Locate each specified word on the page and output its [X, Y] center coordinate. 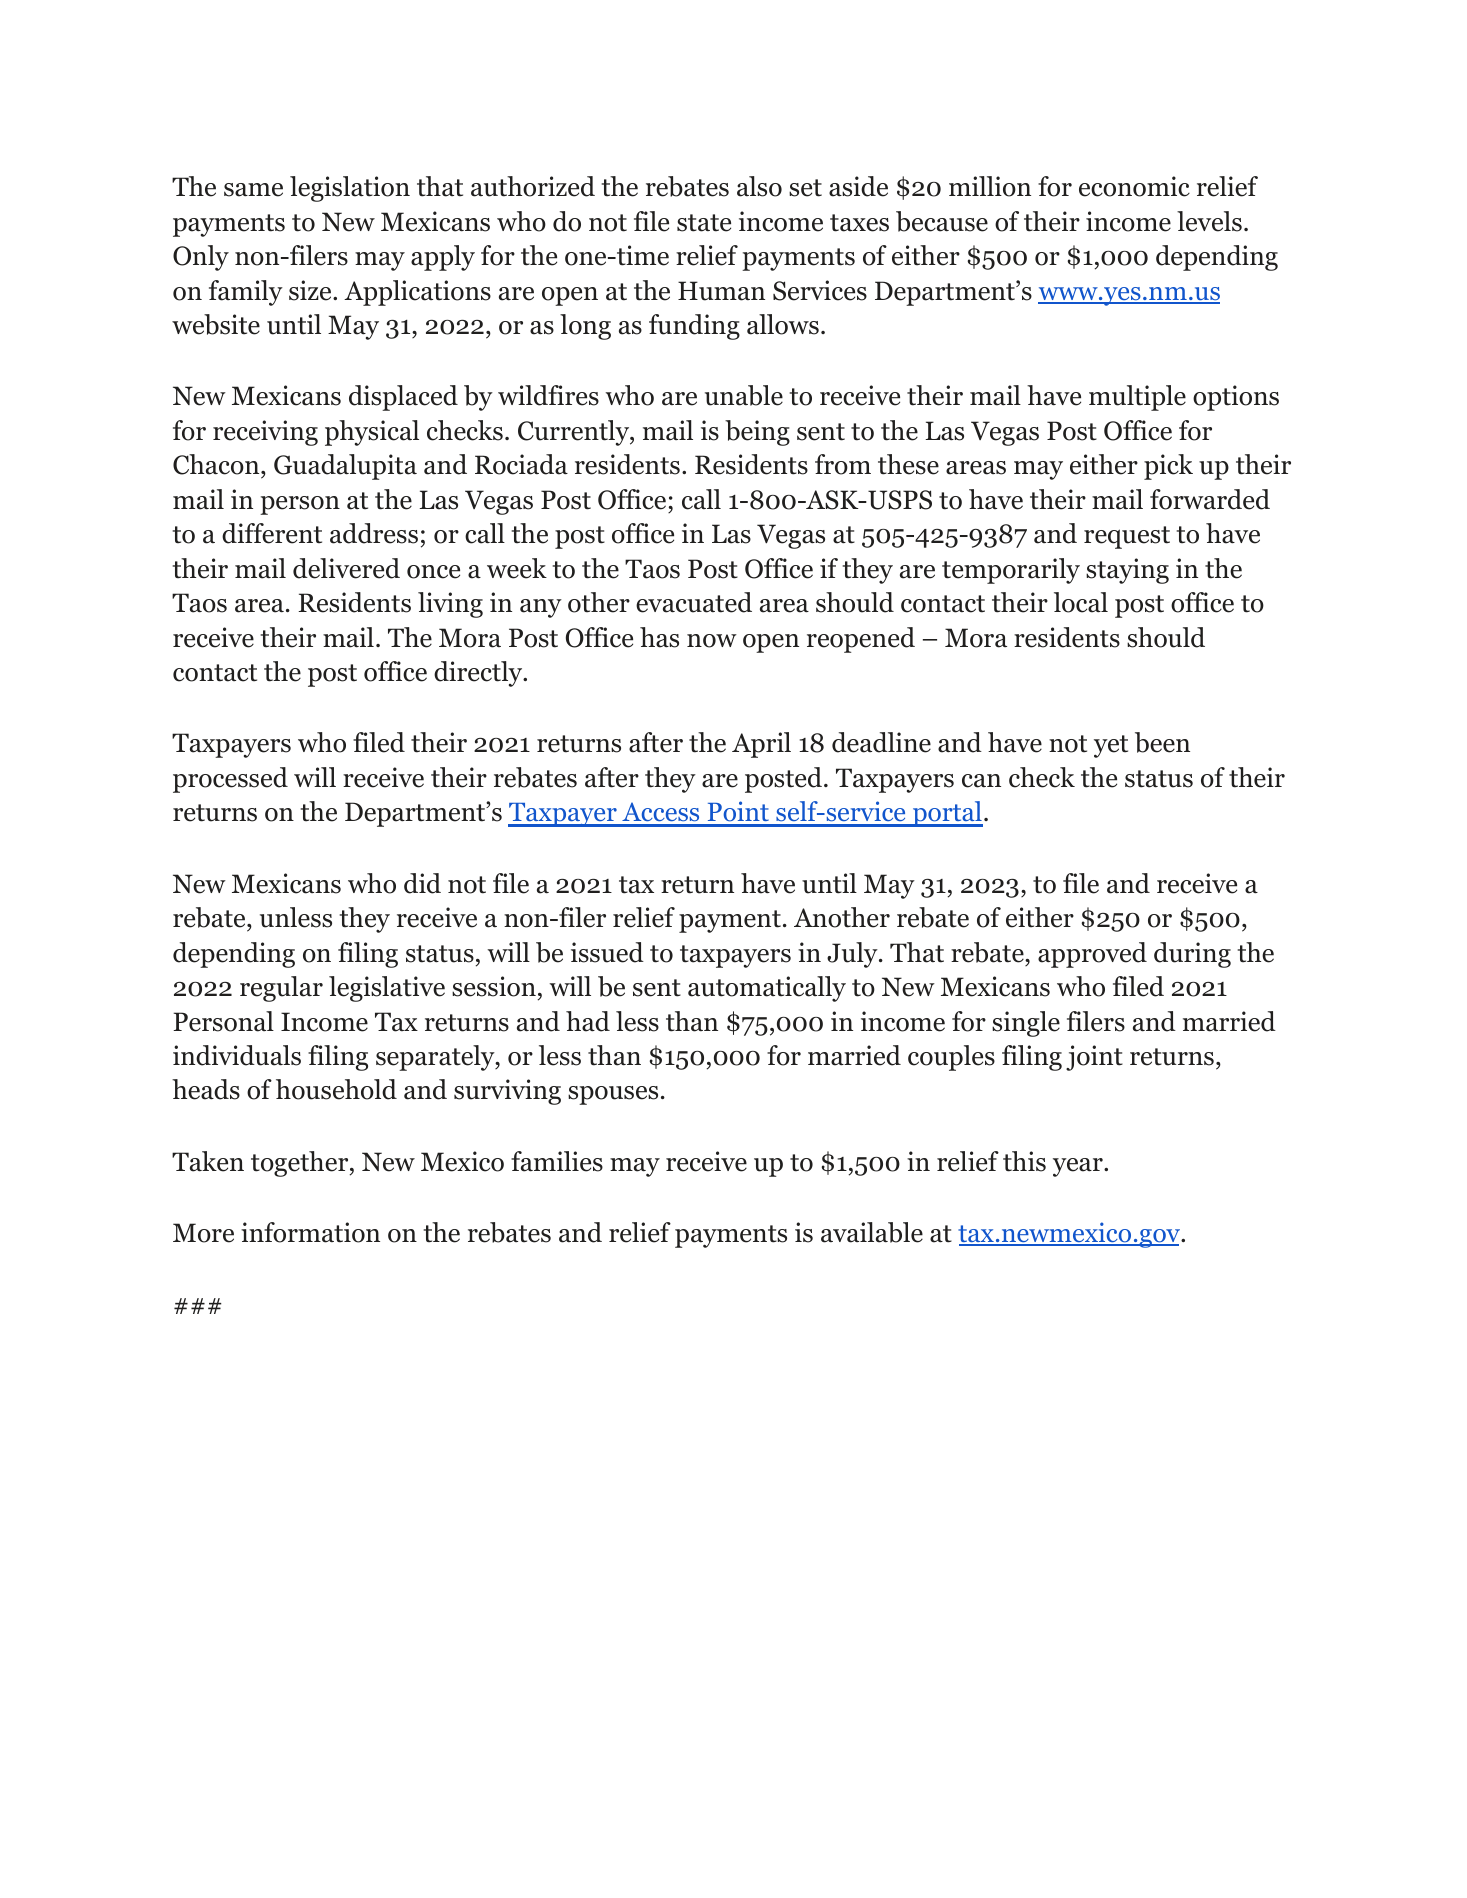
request [1127, 537]
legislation [350, 189]
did [422, 883]
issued [607, 952]
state [704, 223]
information [310, 1232]
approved [1092, 955]
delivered [346, 568]
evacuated [694, 602]
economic [1134, 186]
